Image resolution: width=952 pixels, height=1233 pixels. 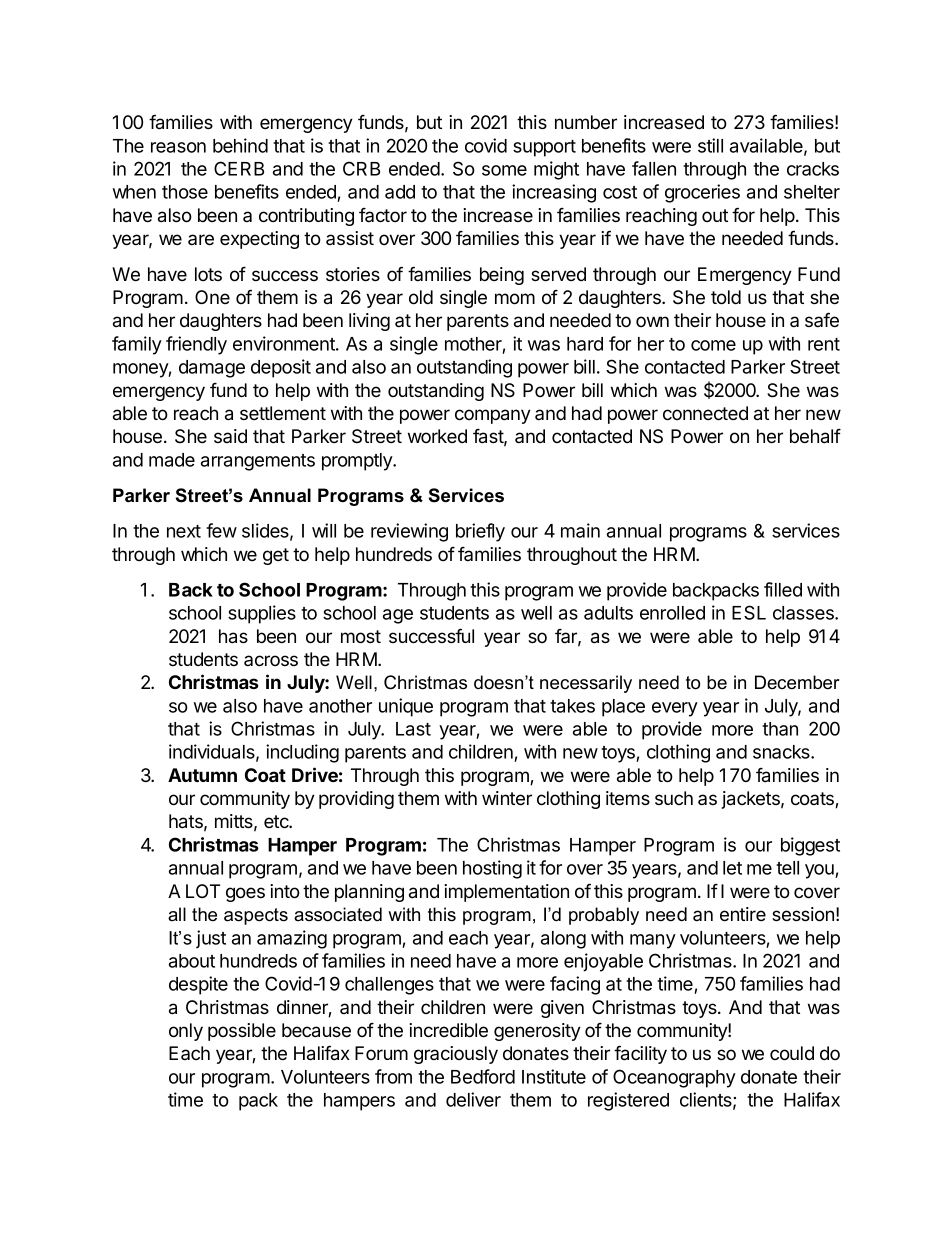 What do you see at coordinates (504, 170) in the page?
I see `some` at bounding box center [504, 170].
